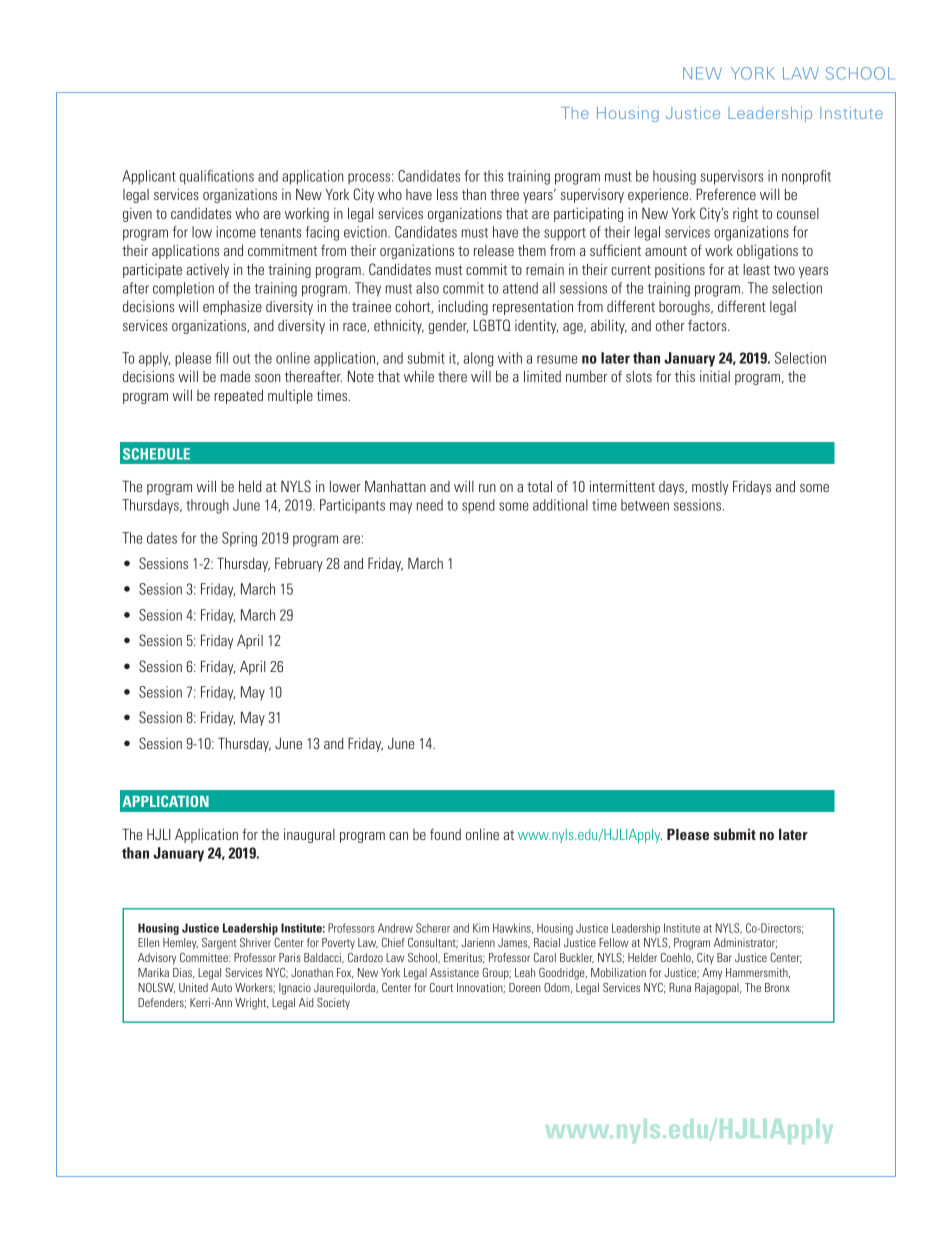  What do you see at coordinates (221, 987) in the document?
I see `Auto` at bounding box center [221, 987].
